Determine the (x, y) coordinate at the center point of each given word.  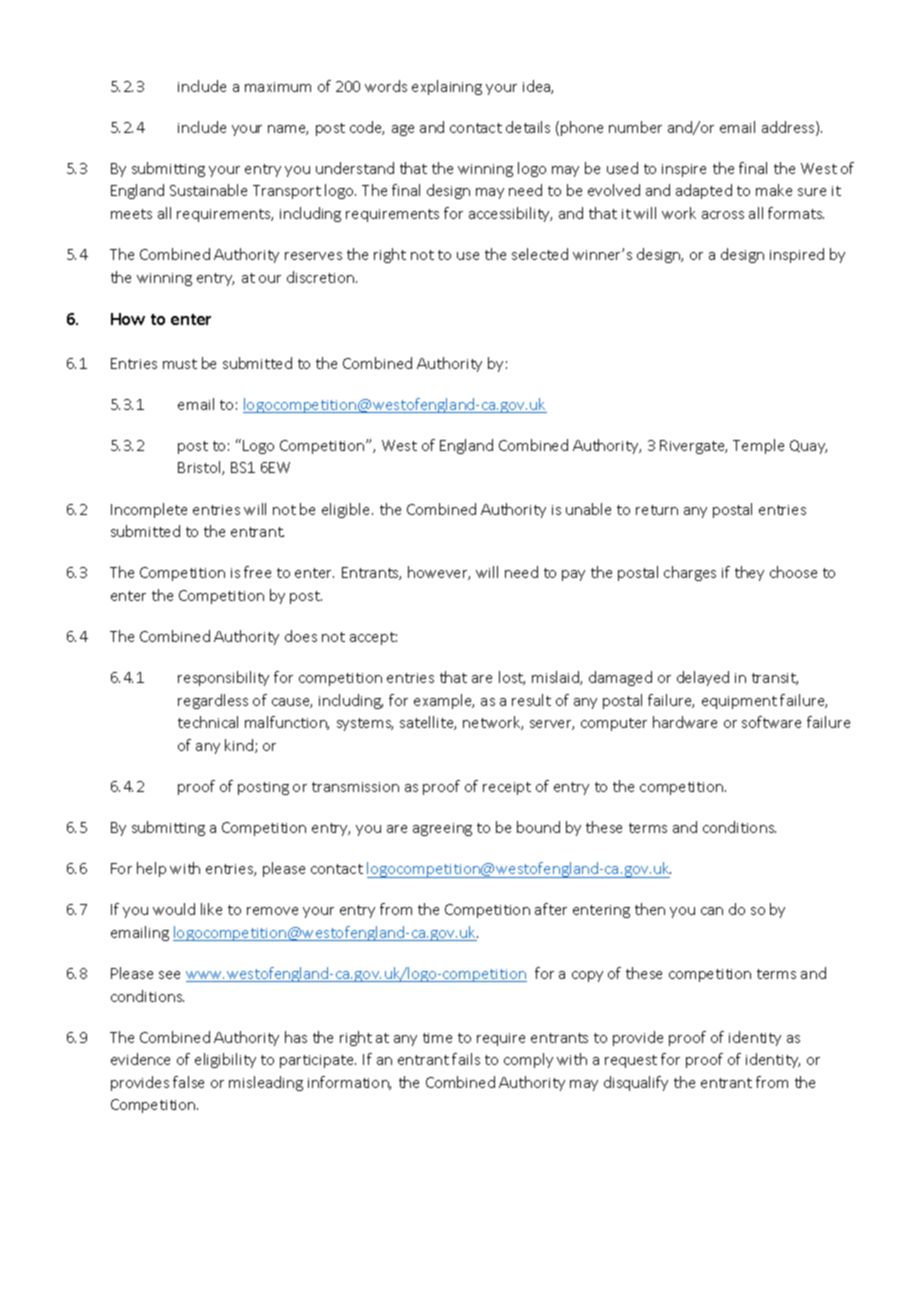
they (749, 573)
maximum (278, 87)
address (789, 128)
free (257, 572)
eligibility (225, 1060)
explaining (447, 87)
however (439, 573)
